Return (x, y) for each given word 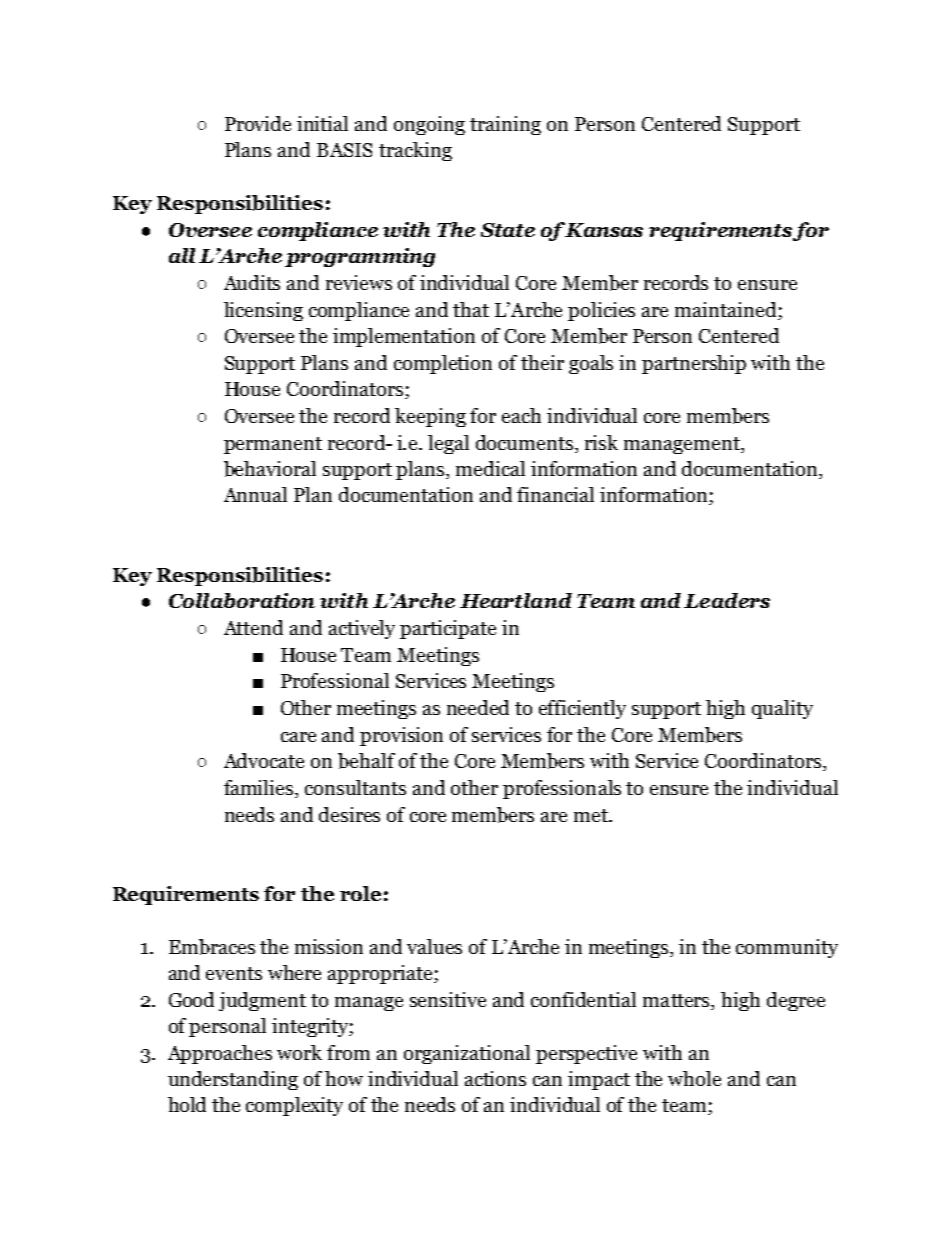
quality (782, 709)
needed (478, 707)
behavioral (270, 469)
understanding (233, 1080)
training (505, 125)
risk (601, 442)
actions (495, 1078)
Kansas (604, 230)
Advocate (264, 760)
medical (490, 468)
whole (694, 1078)
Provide (258, 123)
